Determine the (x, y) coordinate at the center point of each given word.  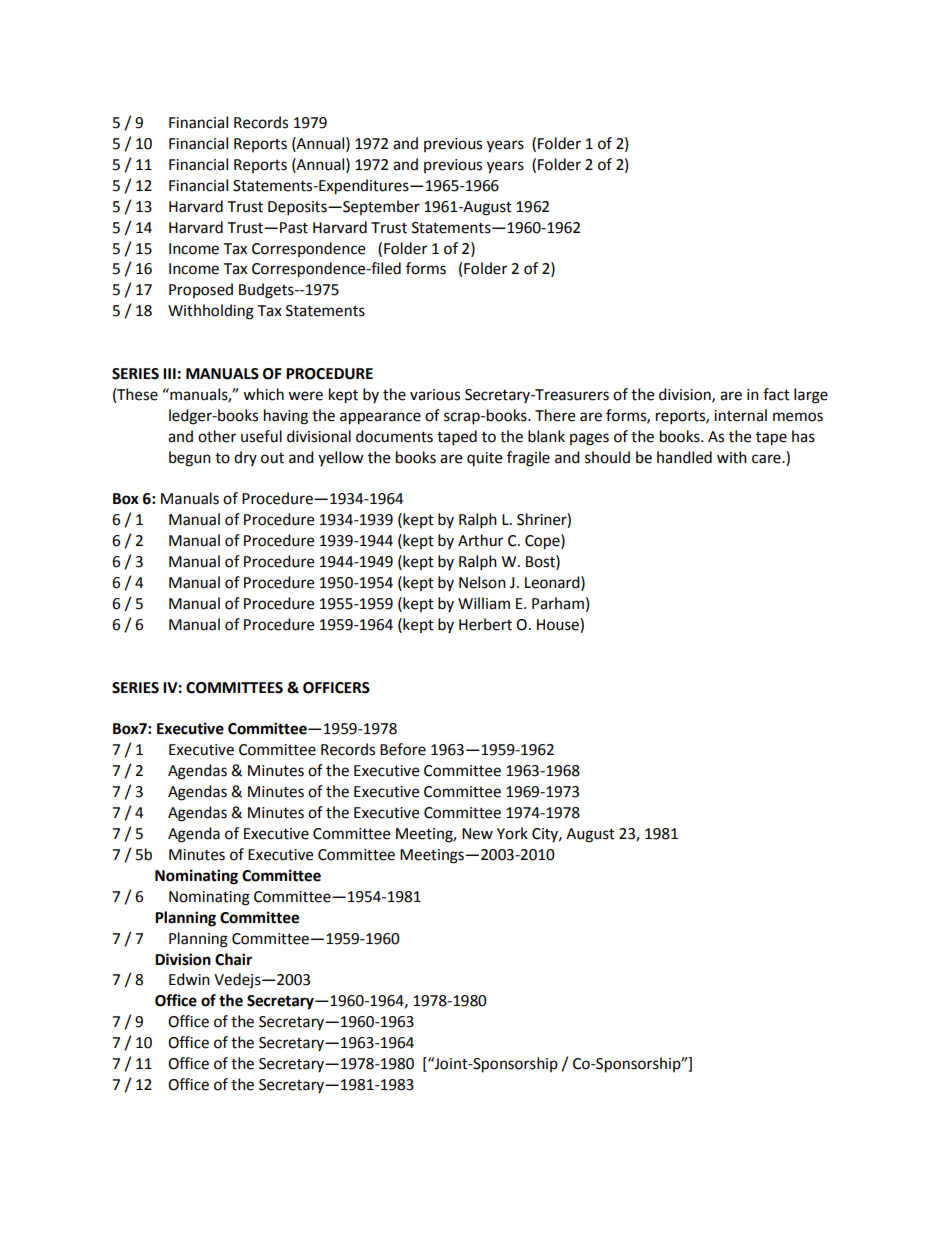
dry (245, 458)
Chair (233, 959)
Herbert (485, 624)
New (477, 834)
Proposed (201, 290)
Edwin (189, 979)
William (484, 603)
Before (403, 749)
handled (684, 457)
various (435, 395)
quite (484, 459)
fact (776, 394)
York (512, 833)
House (559, 625)
